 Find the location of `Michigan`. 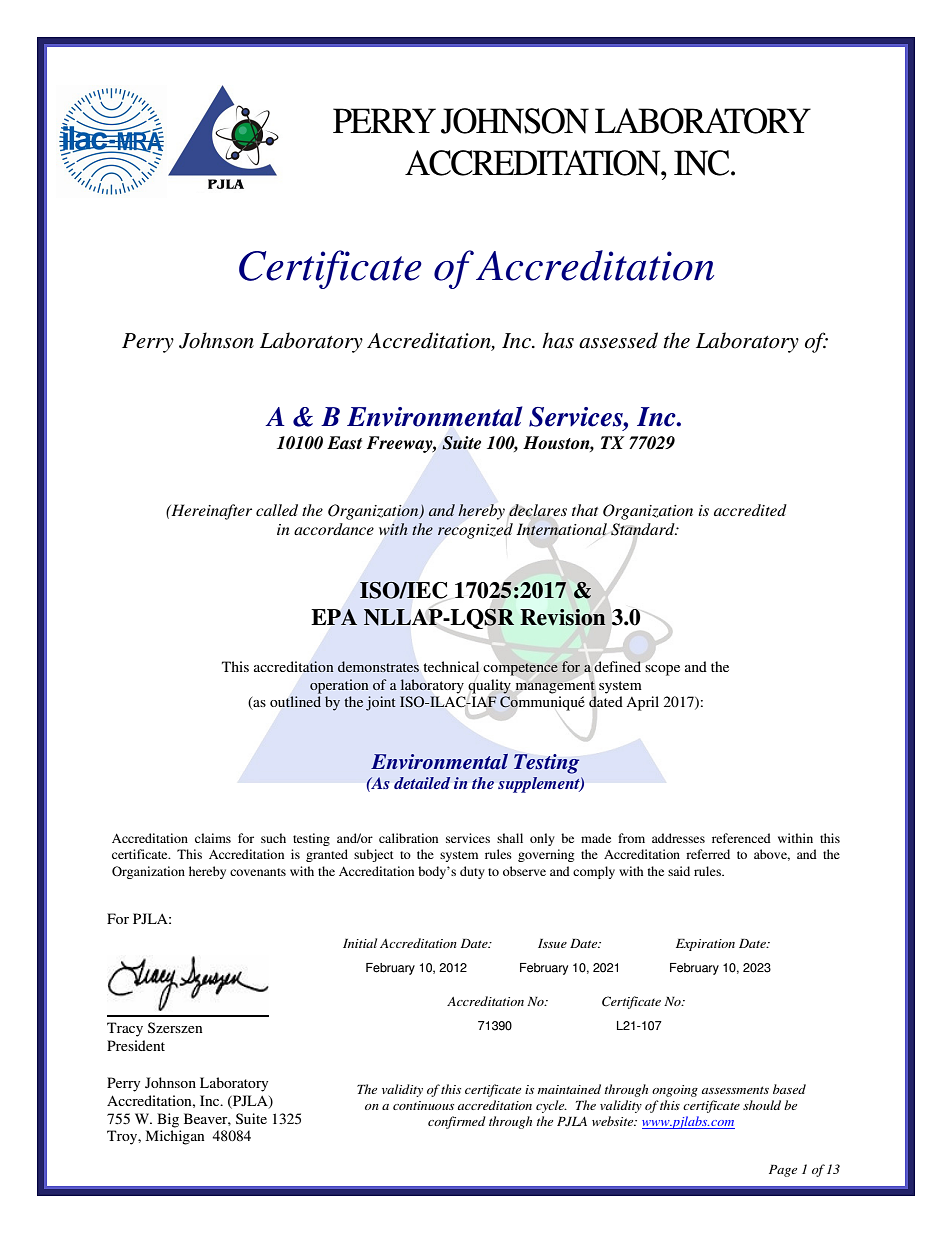

Michigan is located at coordinates (175, 1137).
